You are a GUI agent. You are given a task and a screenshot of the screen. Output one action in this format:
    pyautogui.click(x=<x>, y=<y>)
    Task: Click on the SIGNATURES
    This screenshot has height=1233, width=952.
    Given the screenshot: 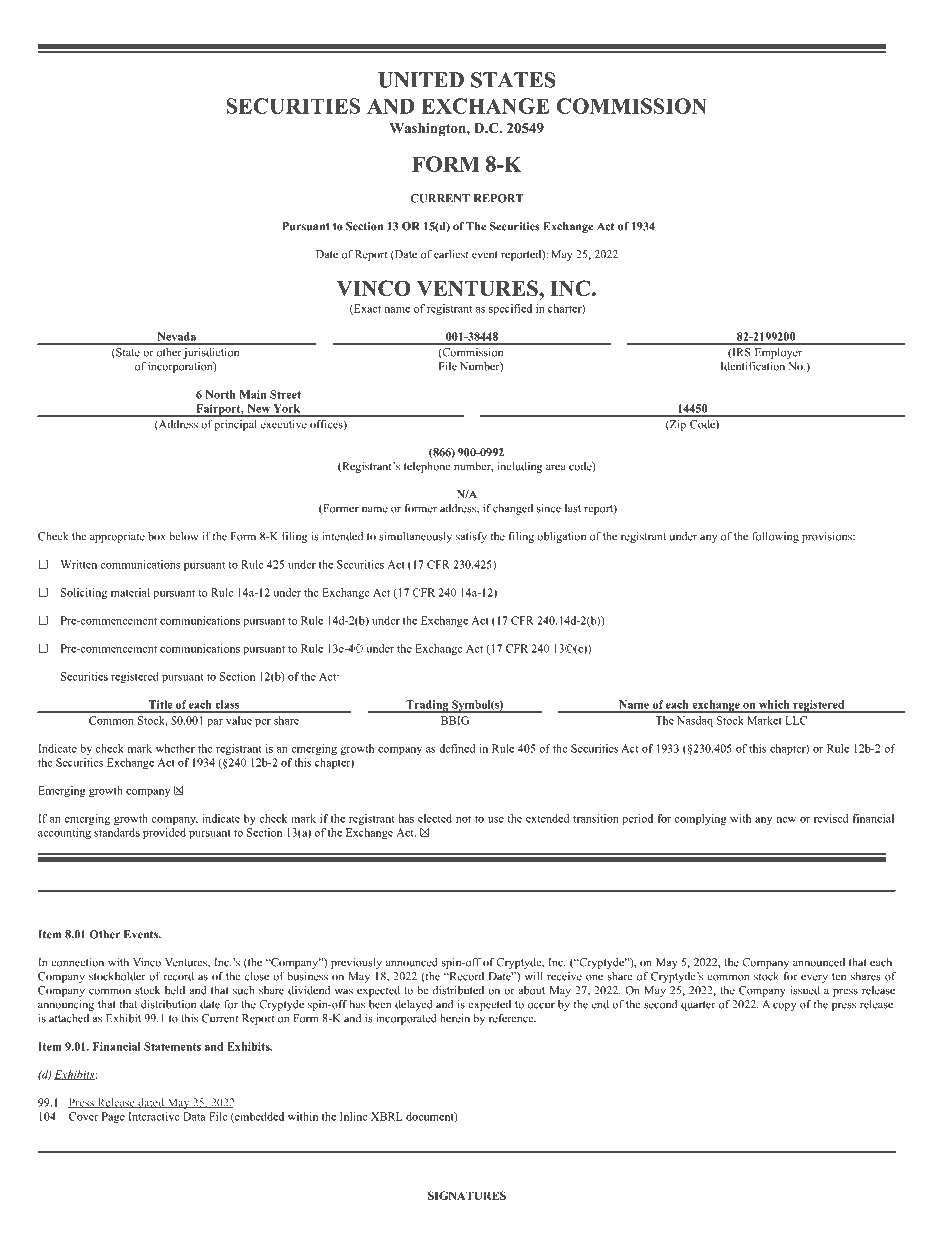 What is the action you would take?
    pyautogui.click(x=467, y=1195)
